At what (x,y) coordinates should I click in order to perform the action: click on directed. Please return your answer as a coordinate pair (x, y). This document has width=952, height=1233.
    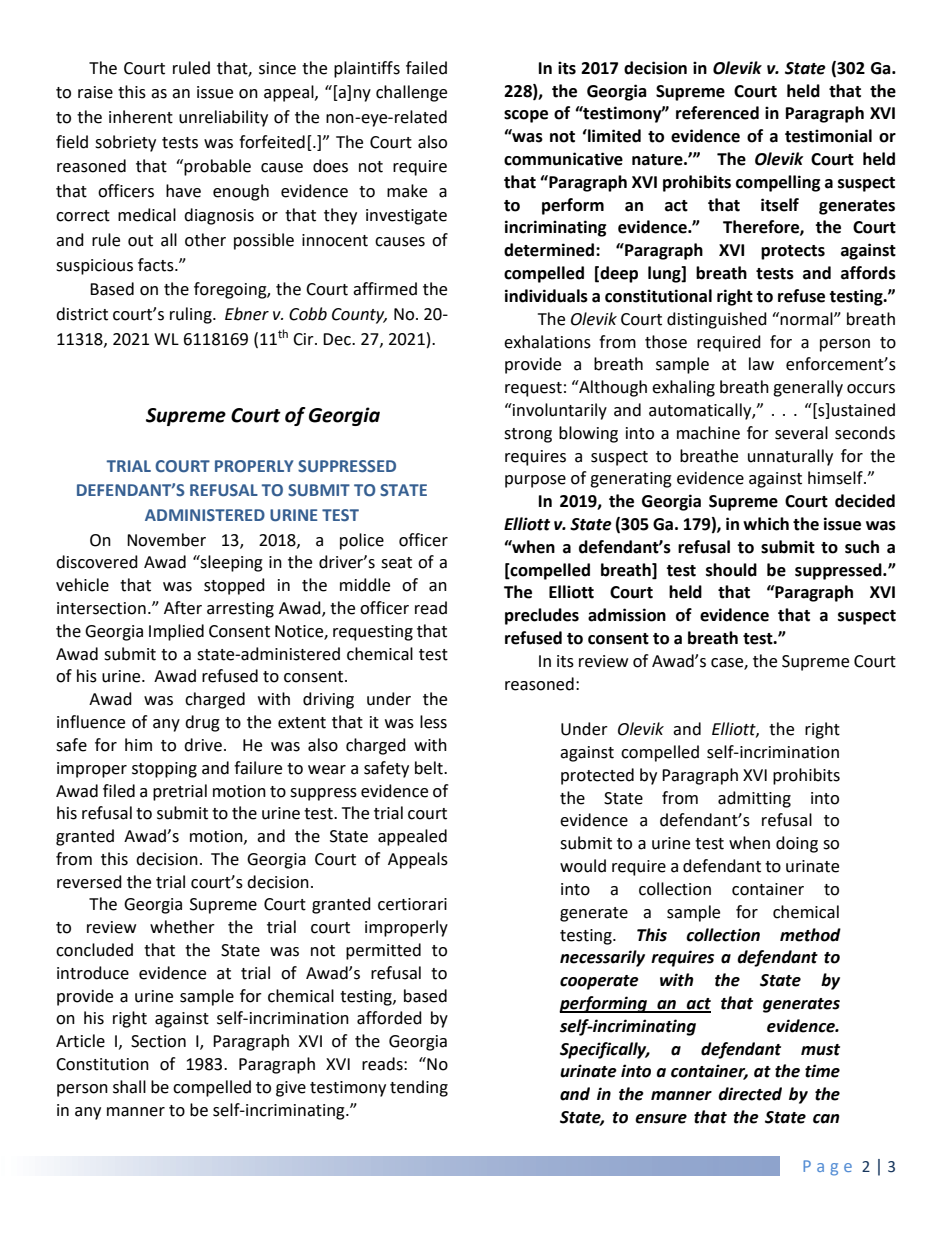
    Looking at the image, I should click on (750, 1094).
